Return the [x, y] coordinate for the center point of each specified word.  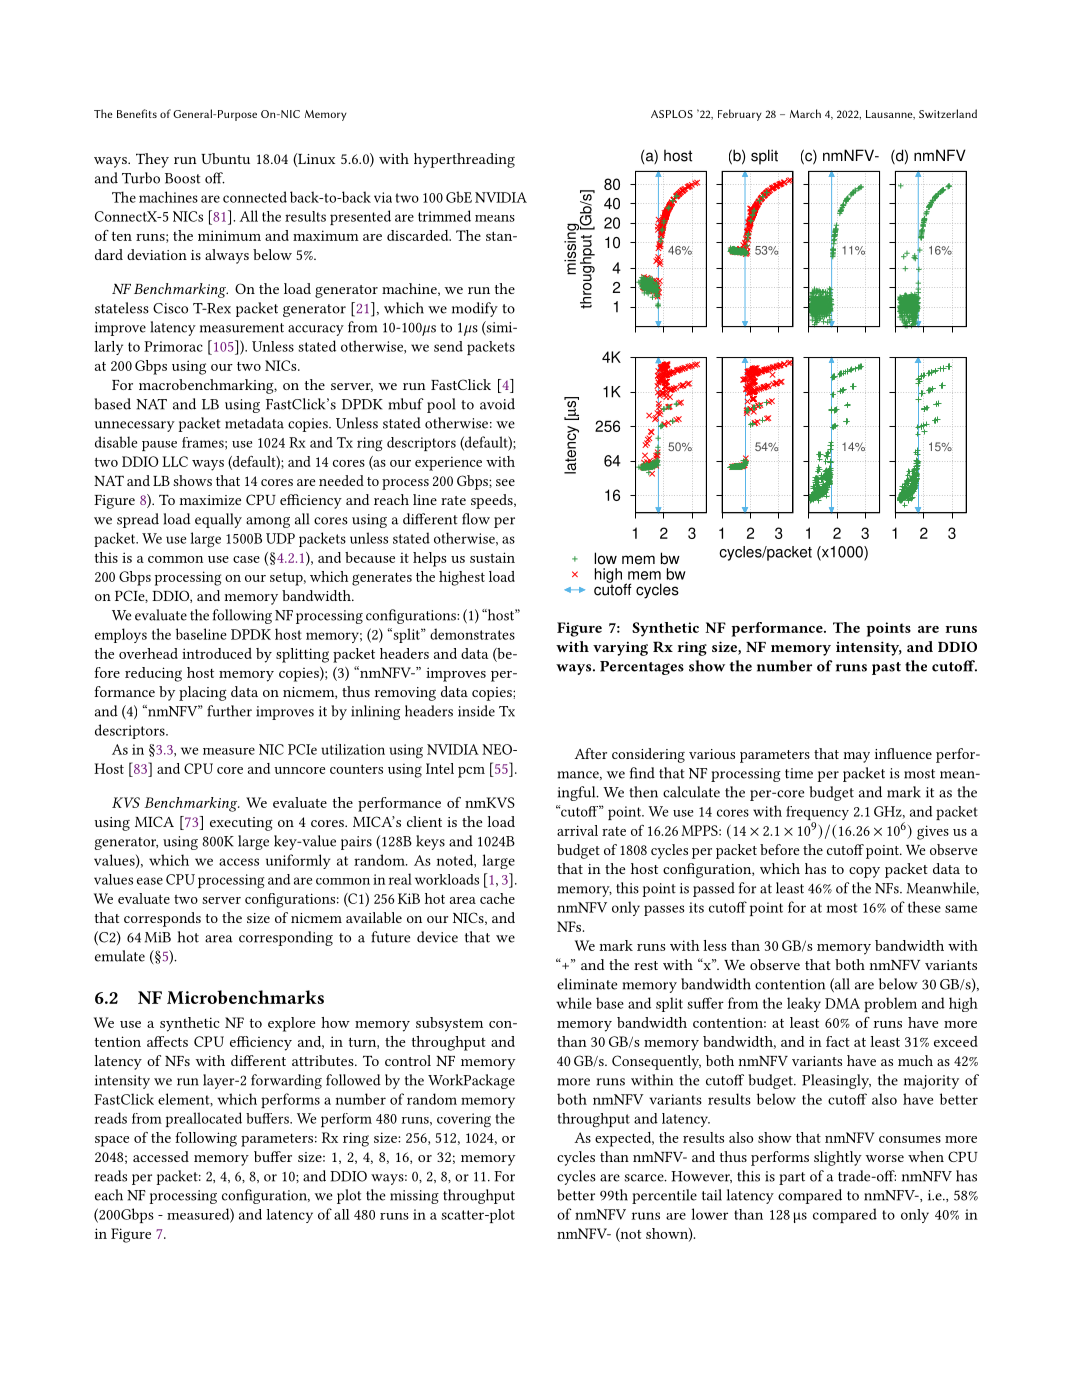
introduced [217, 653]
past [886, 668]
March [805, 113]
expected [624, 1139]
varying [620, 649]
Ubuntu [225, 158]
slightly [838, 1158]
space [112, 1141]
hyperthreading [464, 160]
